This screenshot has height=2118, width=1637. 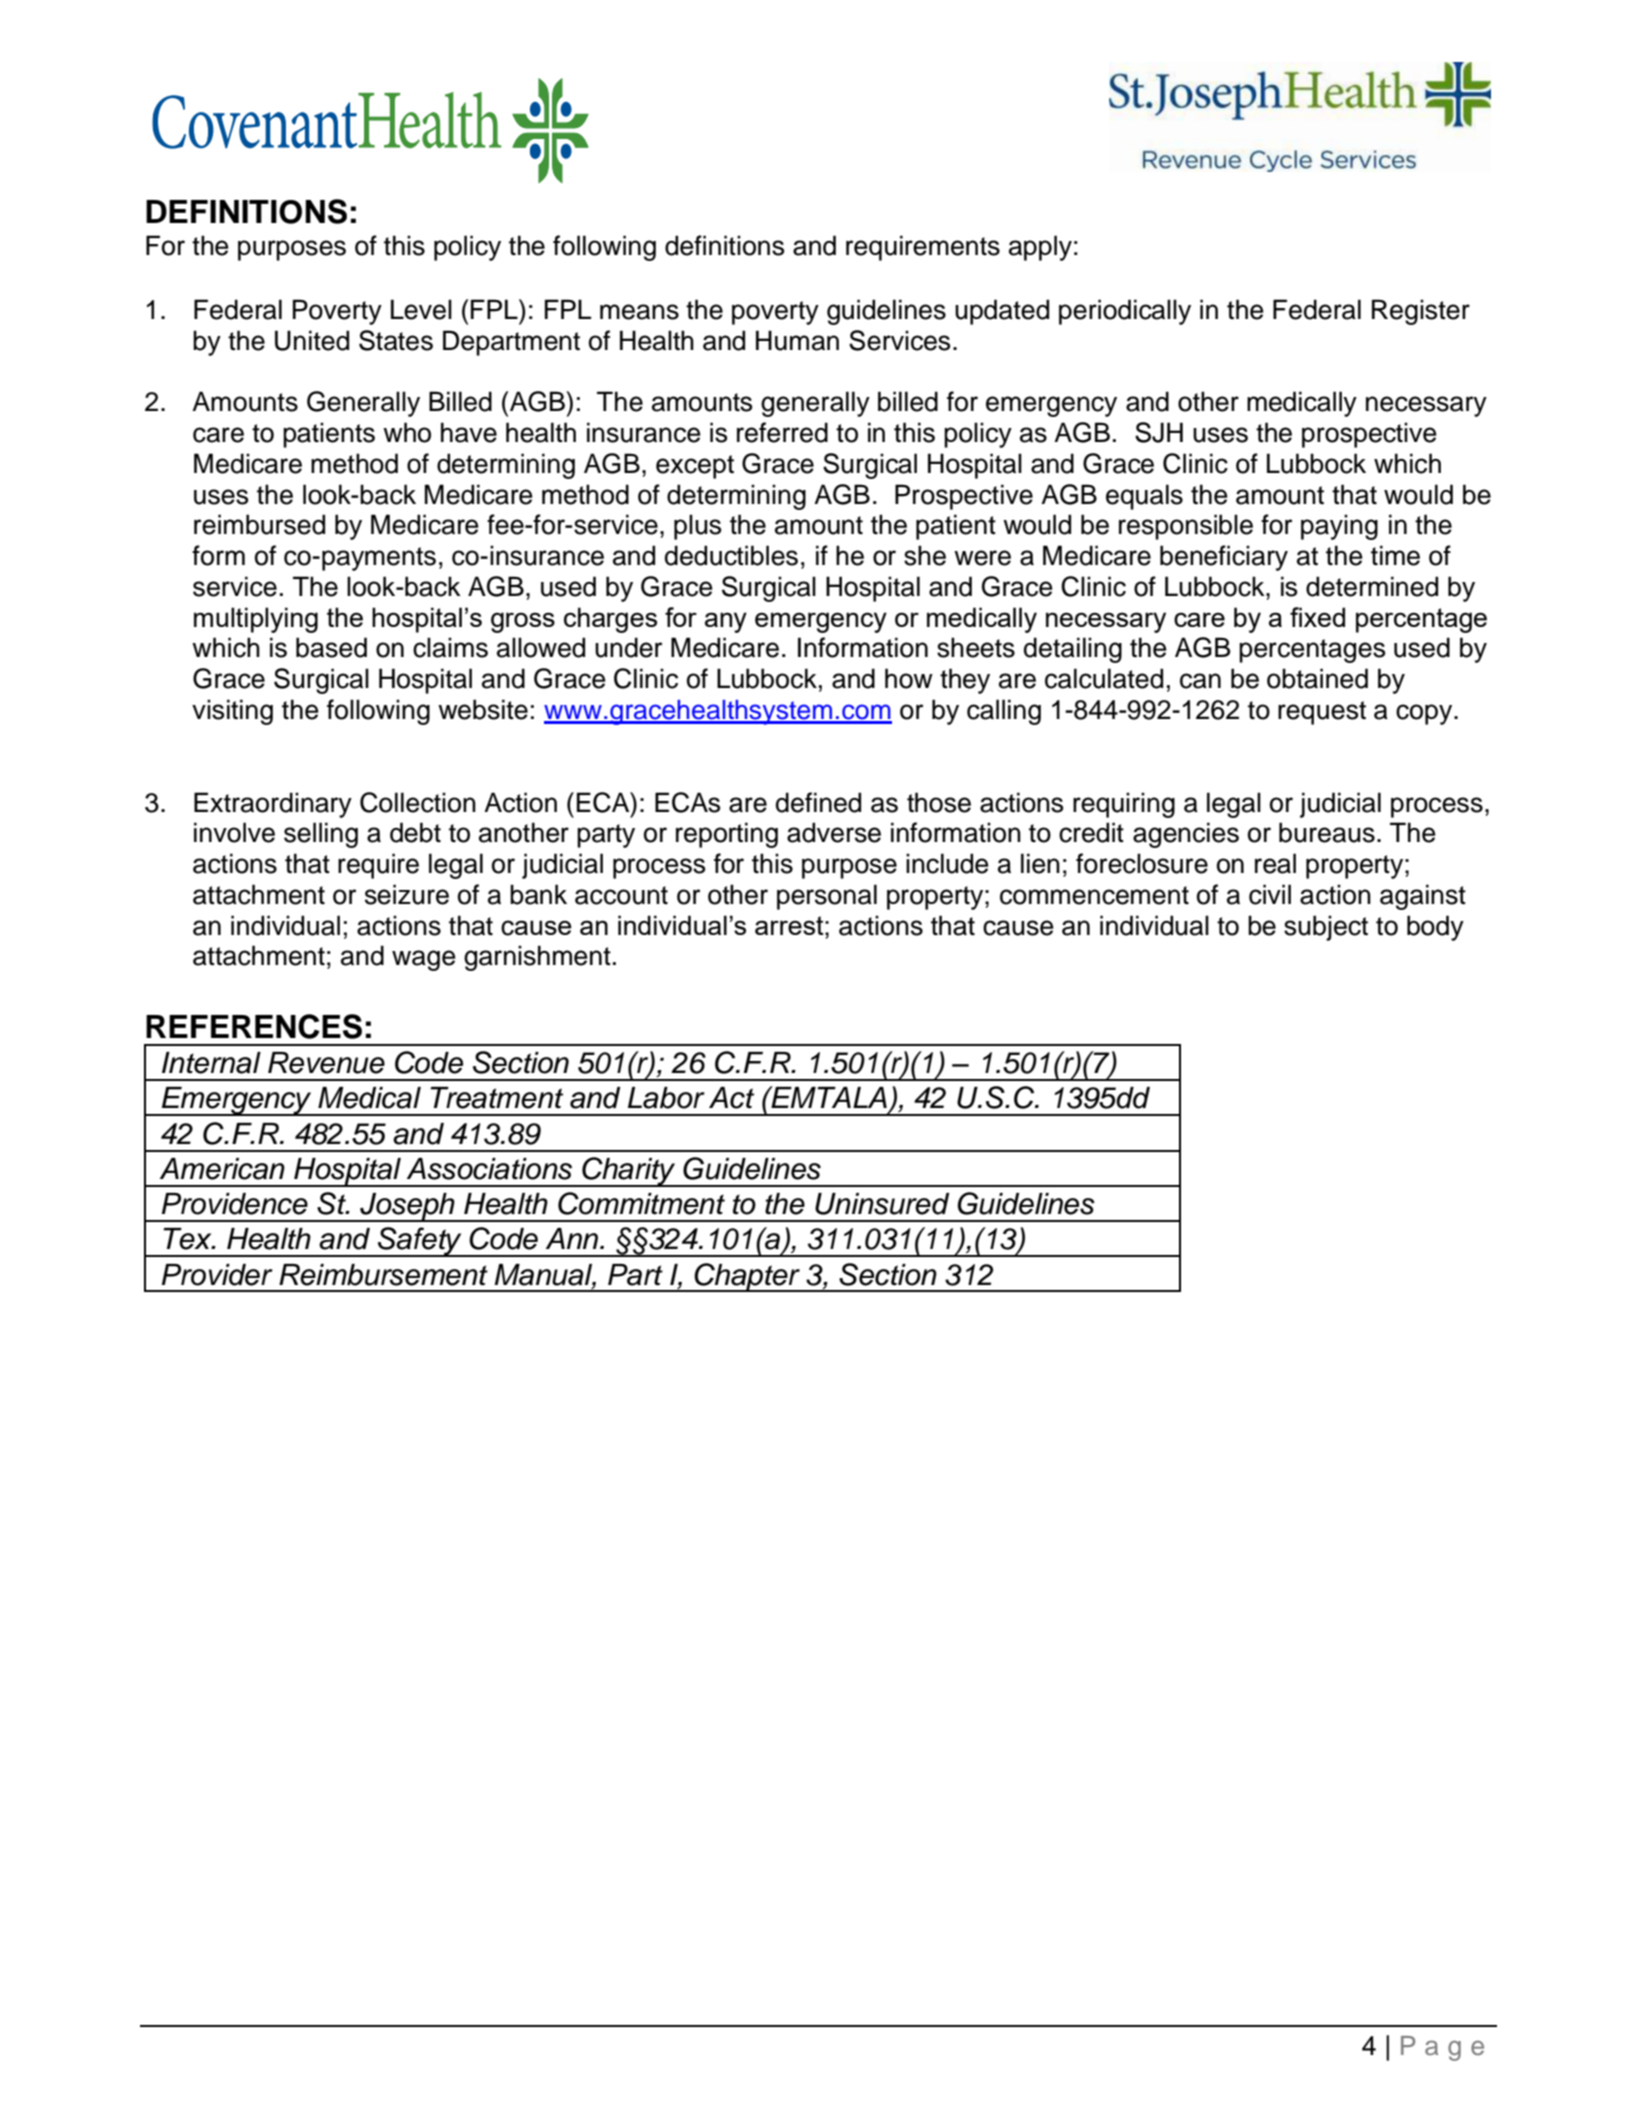 I want to click on Chapter, so click(x=748, y=1277).
